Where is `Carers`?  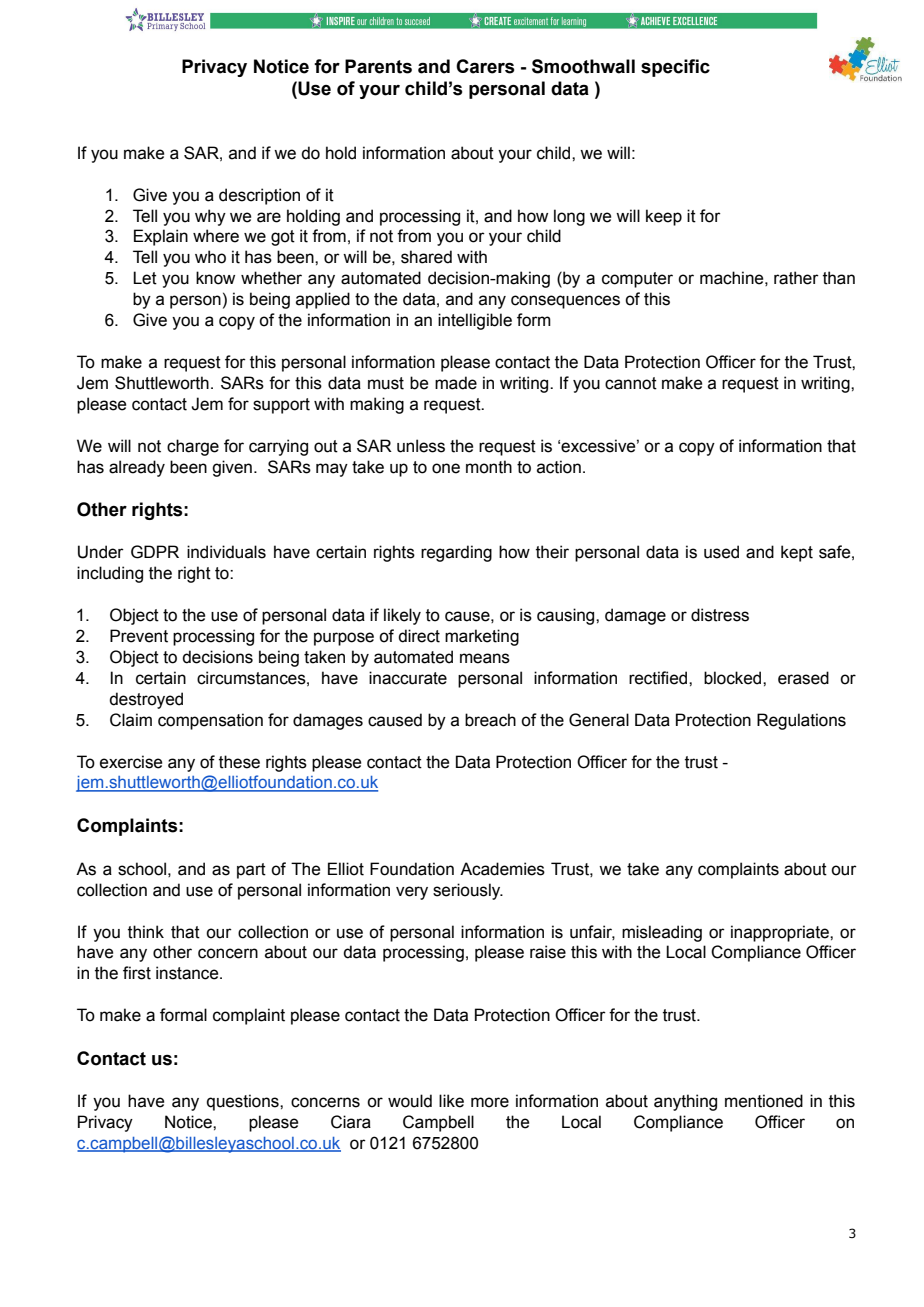 Carers is located at coordinates (485, 66).
